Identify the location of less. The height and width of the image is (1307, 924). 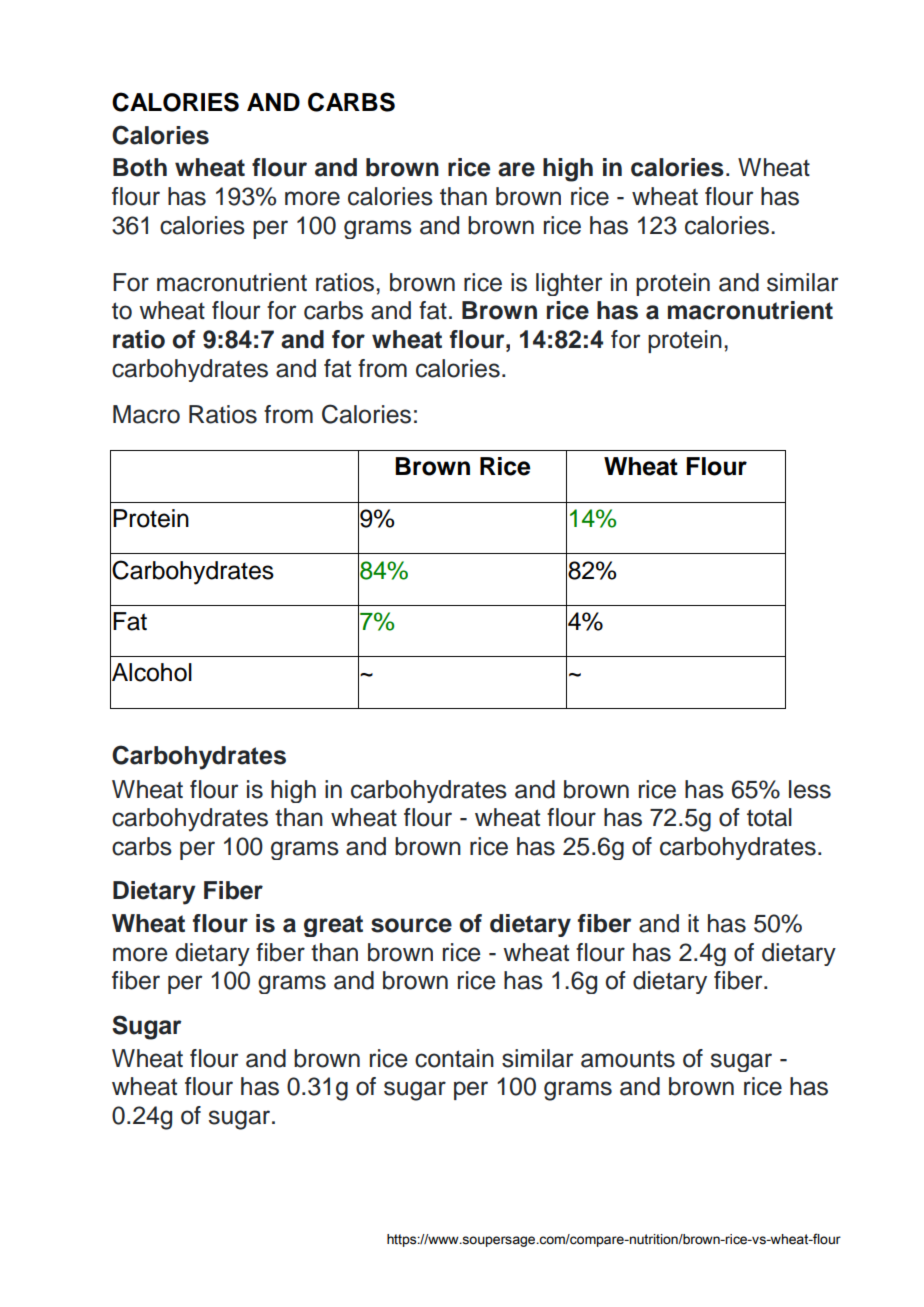
(810, 789).
